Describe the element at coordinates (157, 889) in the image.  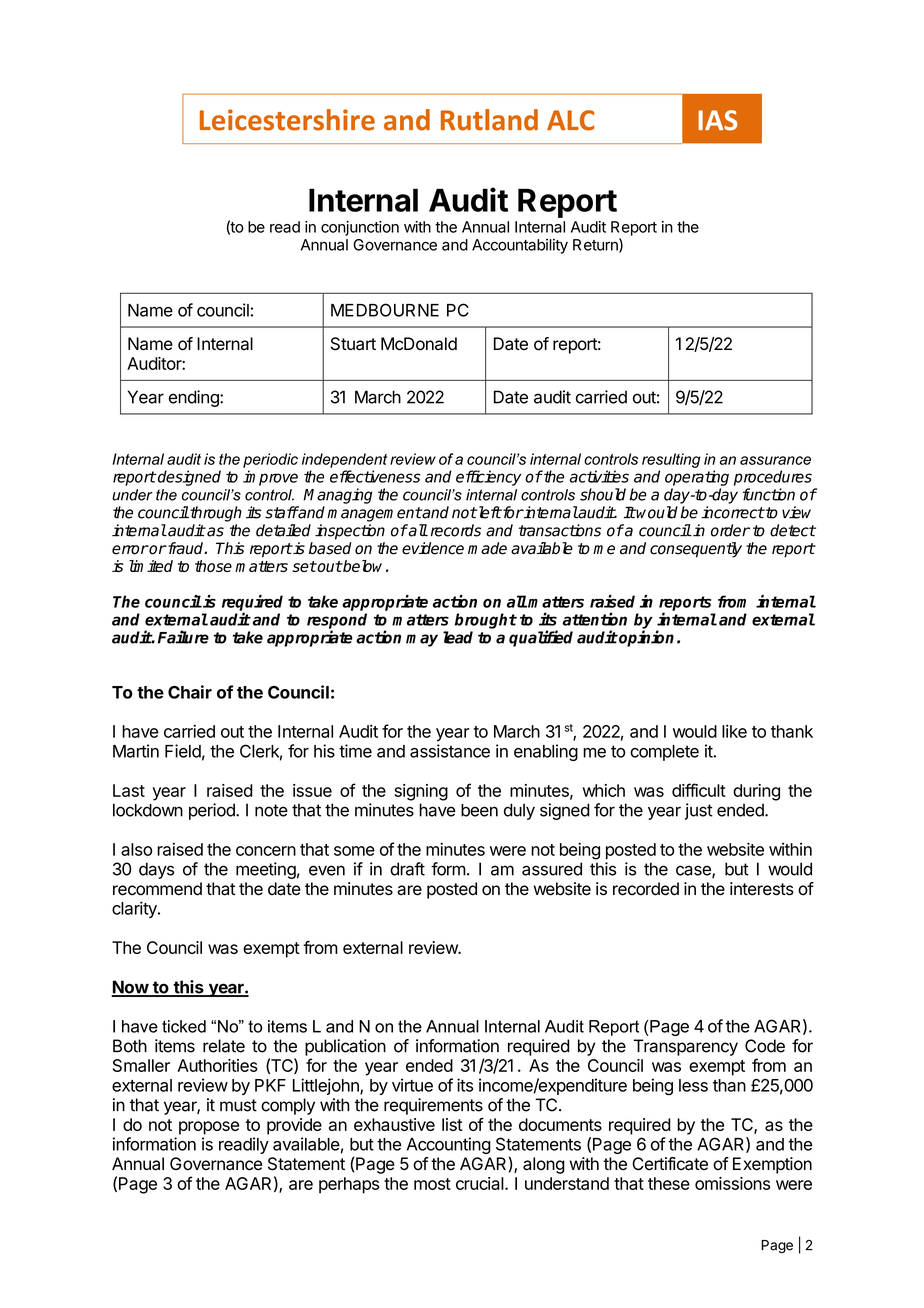
I see `recommend` at that location.
